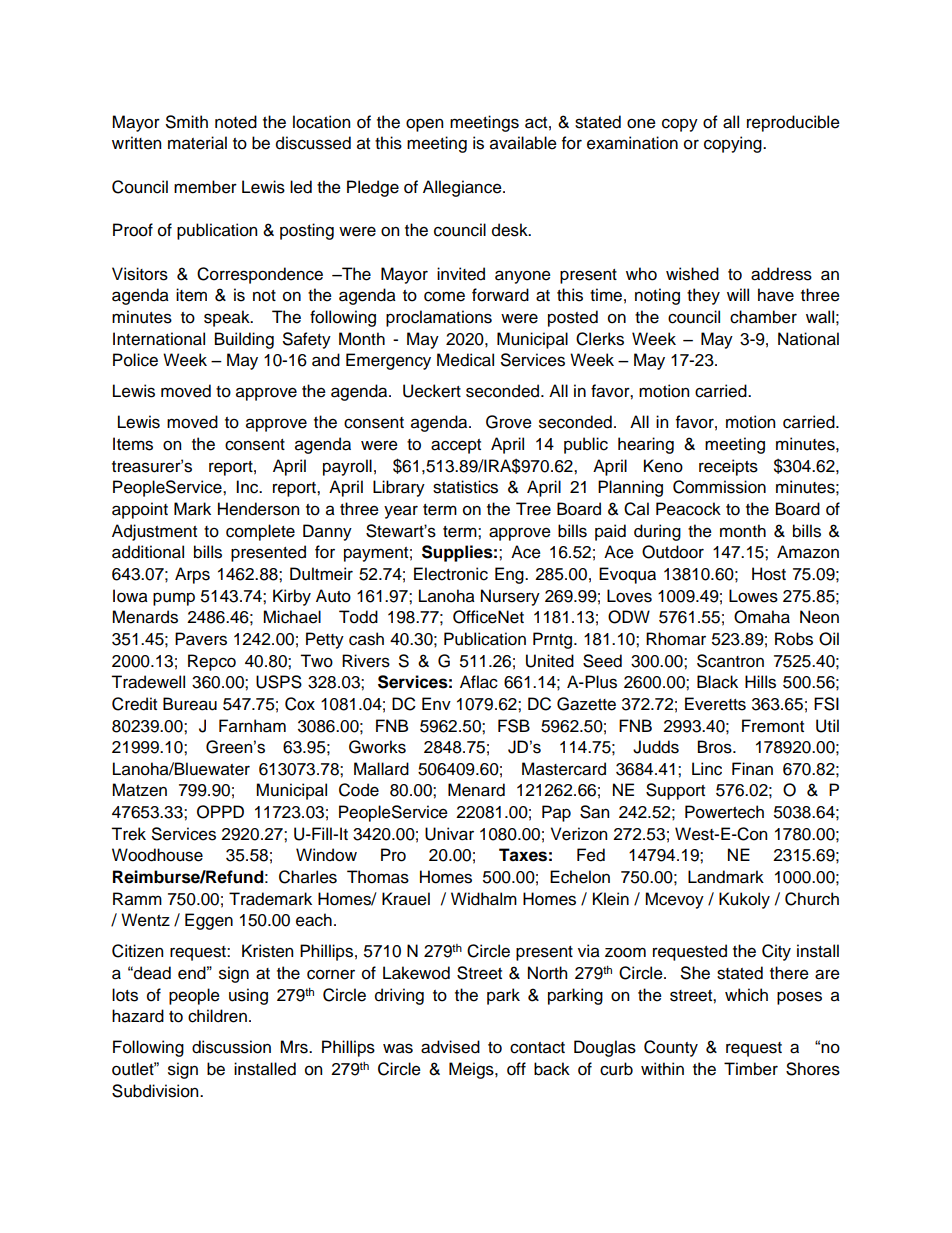  I want to click on discussion, so click(231, 1047).
